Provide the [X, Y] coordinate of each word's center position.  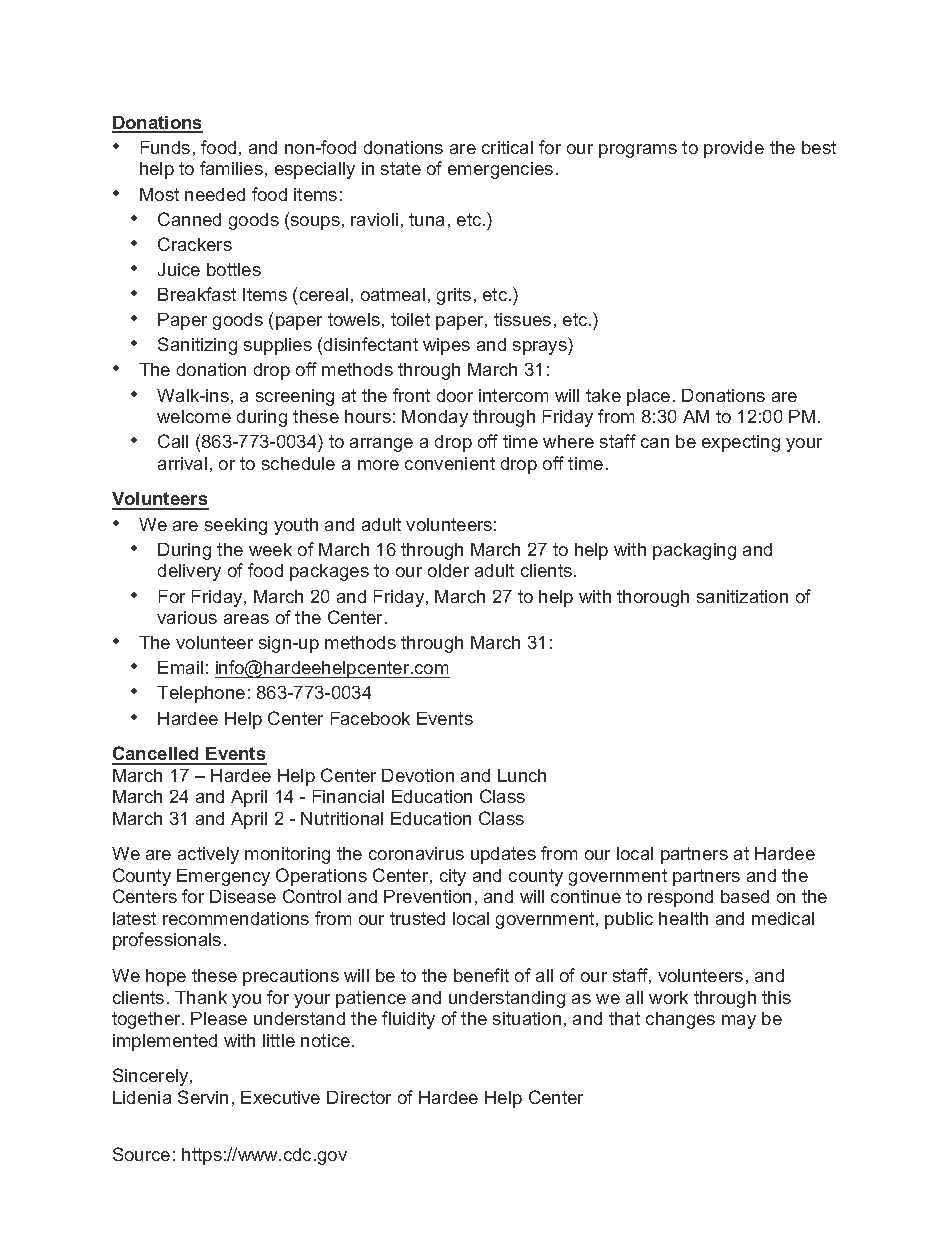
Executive [280, 1097]
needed [215, 194]
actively [208, 855]
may [739, 1022]
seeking [236, 526]
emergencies [500, 170]
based [745, 896]
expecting [741, 443]
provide [734, 149]
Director [359, 1097]
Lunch [522, 775]
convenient [450, 463]
